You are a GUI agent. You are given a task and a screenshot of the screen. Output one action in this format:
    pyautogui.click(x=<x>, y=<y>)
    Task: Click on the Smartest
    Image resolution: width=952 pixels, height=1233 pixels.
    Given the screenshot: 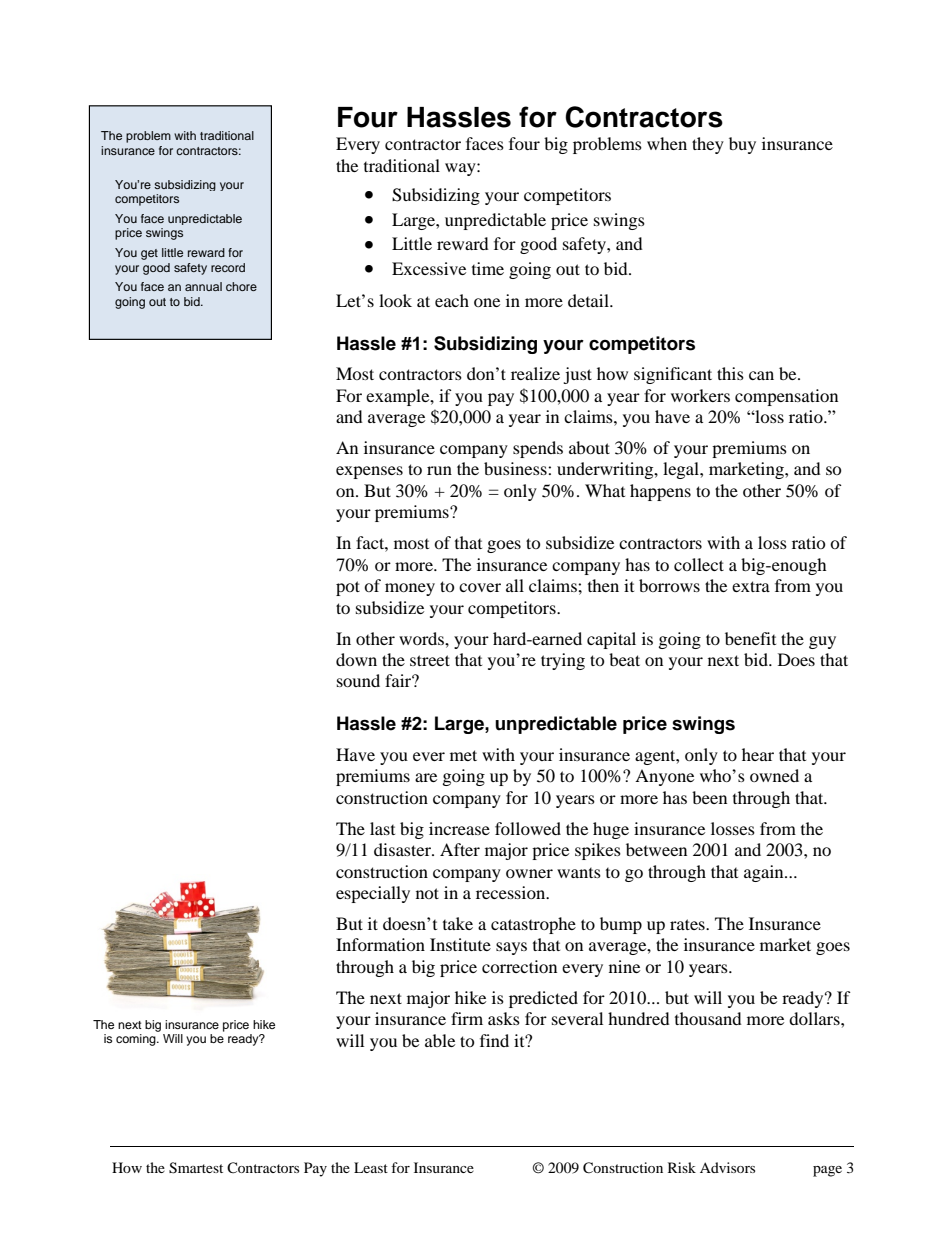 What is the action you would take?
    pyautogui.click(x=196, y=1168)
